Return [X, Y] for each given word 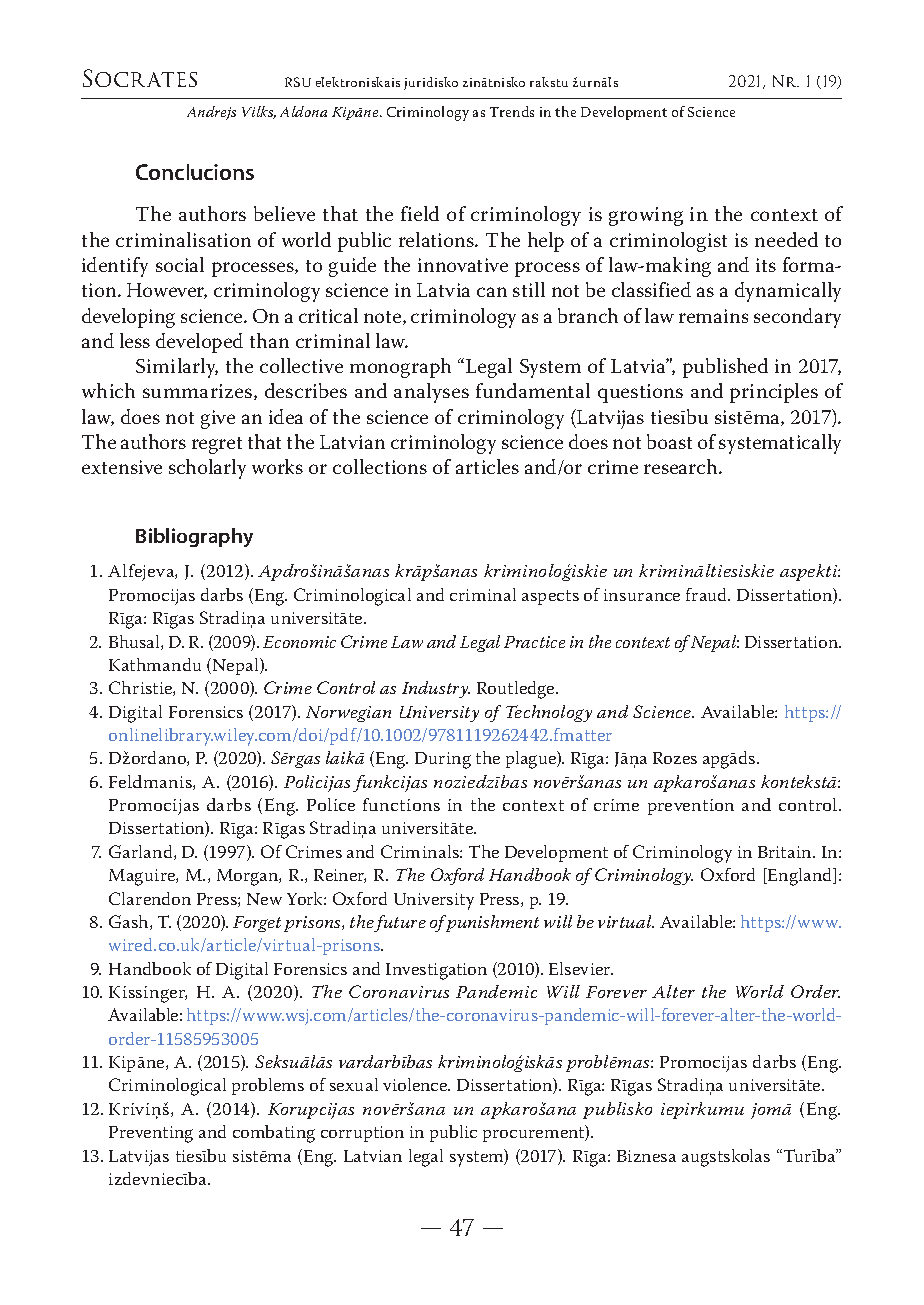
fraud [708, 594]
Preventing [151, 1134]
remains [713, 316]
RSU [298, 82]
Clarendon [150, 898]
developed [199, 343]
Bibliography [194, 537]
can [492, 292]
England [800, 877]
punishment [491, 923]
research [682, 466]
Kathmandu [155, 664]
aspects [550, 597]
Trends [512, 111]
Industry [436, 689]
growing [646, 216]
